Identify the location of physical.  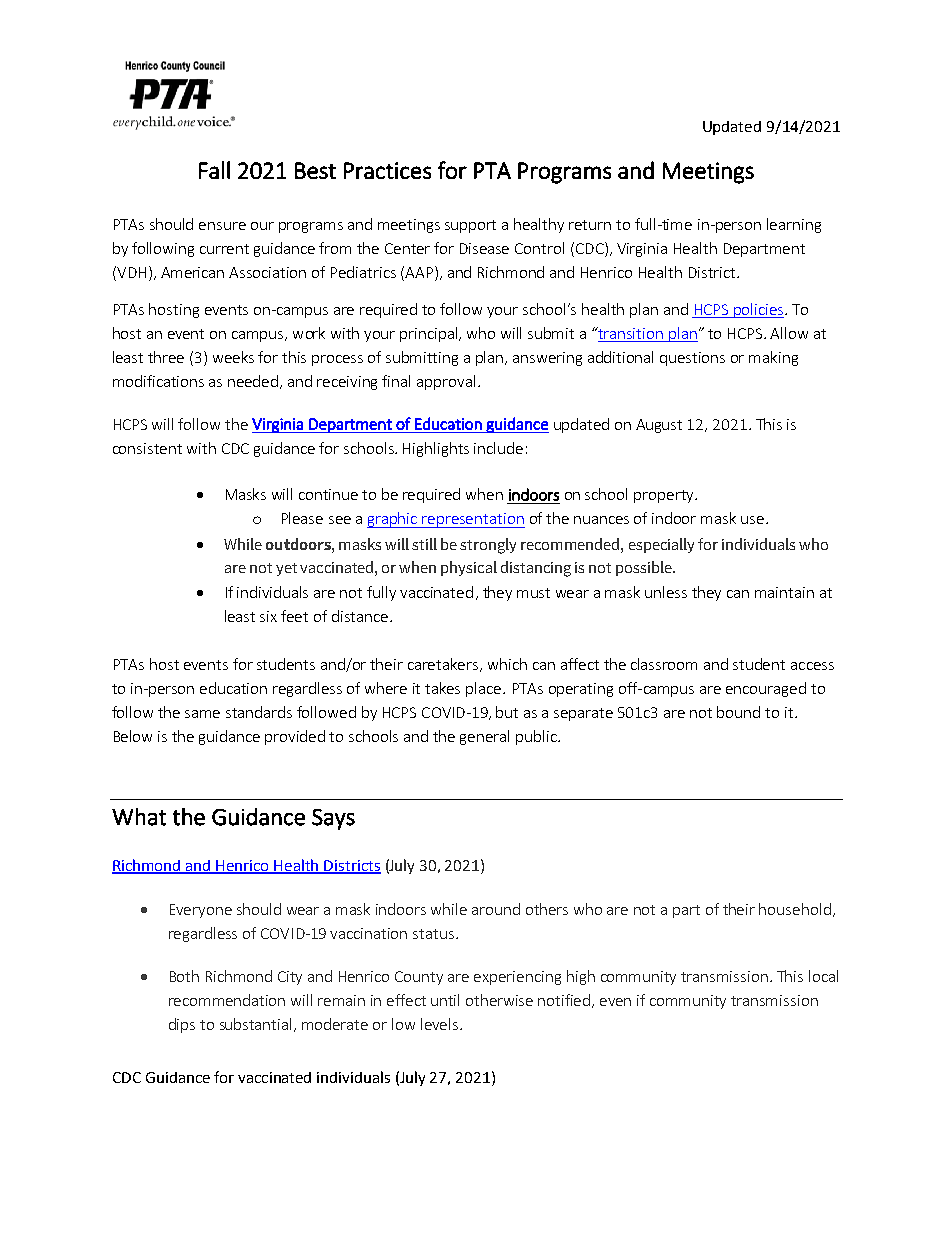
(469, 568).
